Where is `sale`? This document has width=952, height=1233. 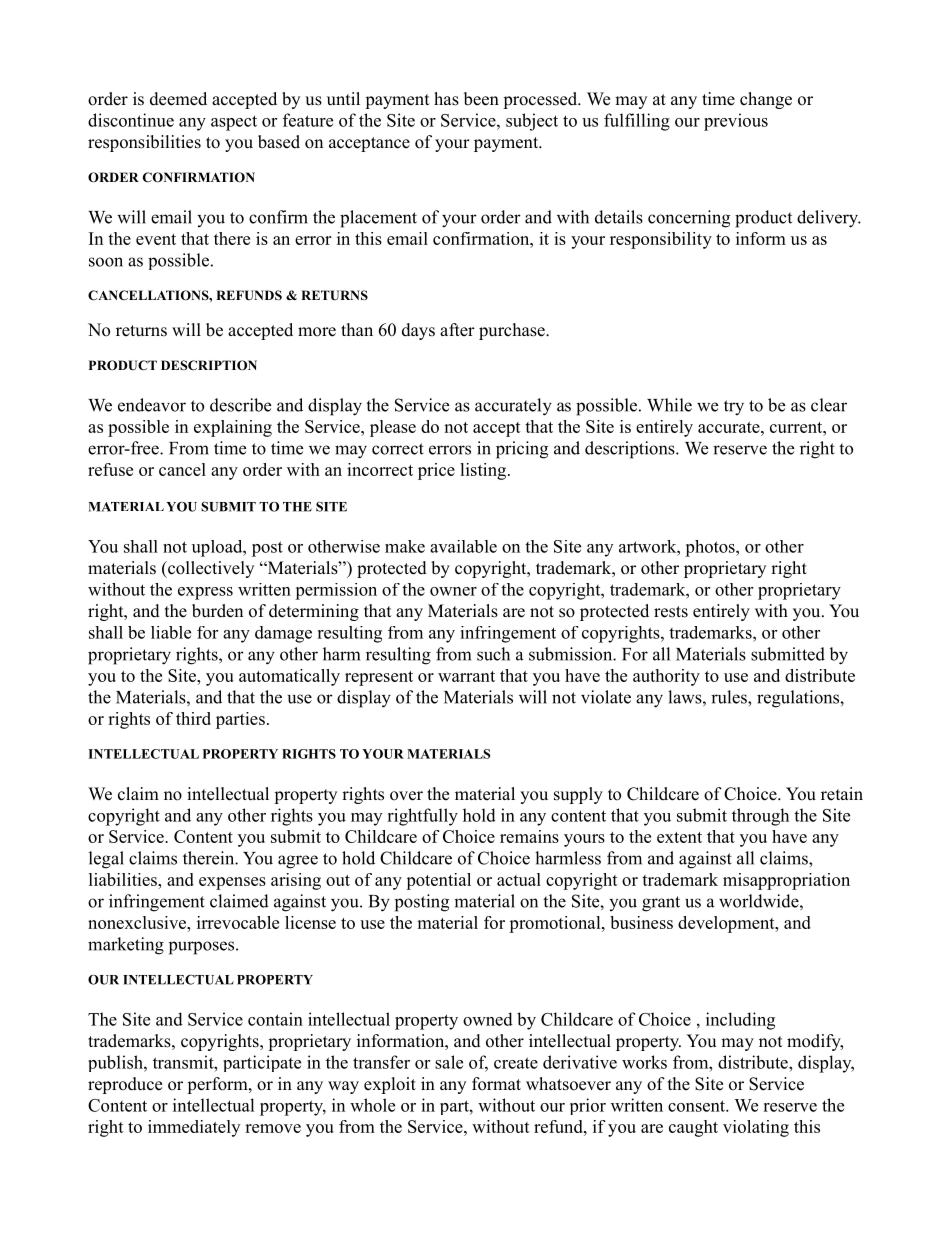
sale is located at coordinates (449, 1062).
